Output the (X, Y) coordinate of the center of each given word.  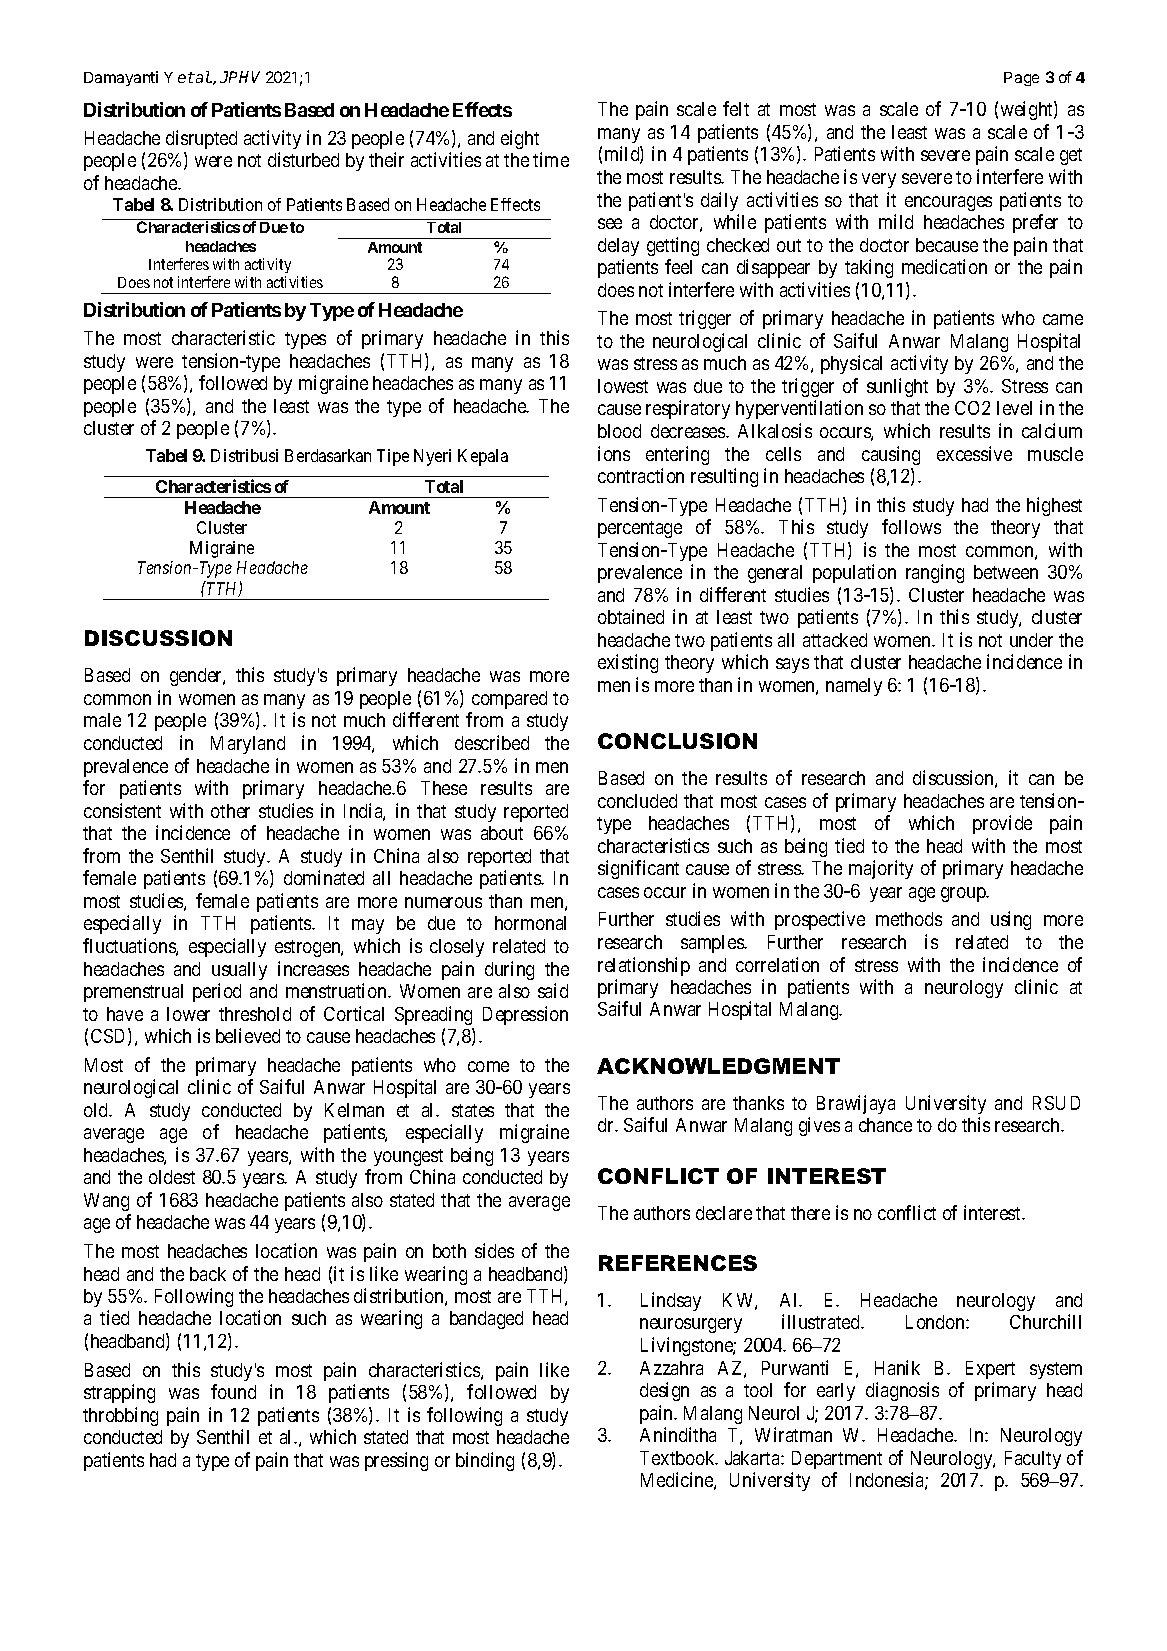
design (664, 1391)
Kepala (483, 457)
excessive (974, 453)
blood (619, 431)
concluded (637, 801)
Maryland (248, 745)
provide (1002, 824)
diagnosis (902, 1391)
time (551, 159)
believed (248, 1035)
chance (885, 1125)
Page (1021, 79)
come (488, 1066)
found (233, 1391)
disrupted (201, 139)
